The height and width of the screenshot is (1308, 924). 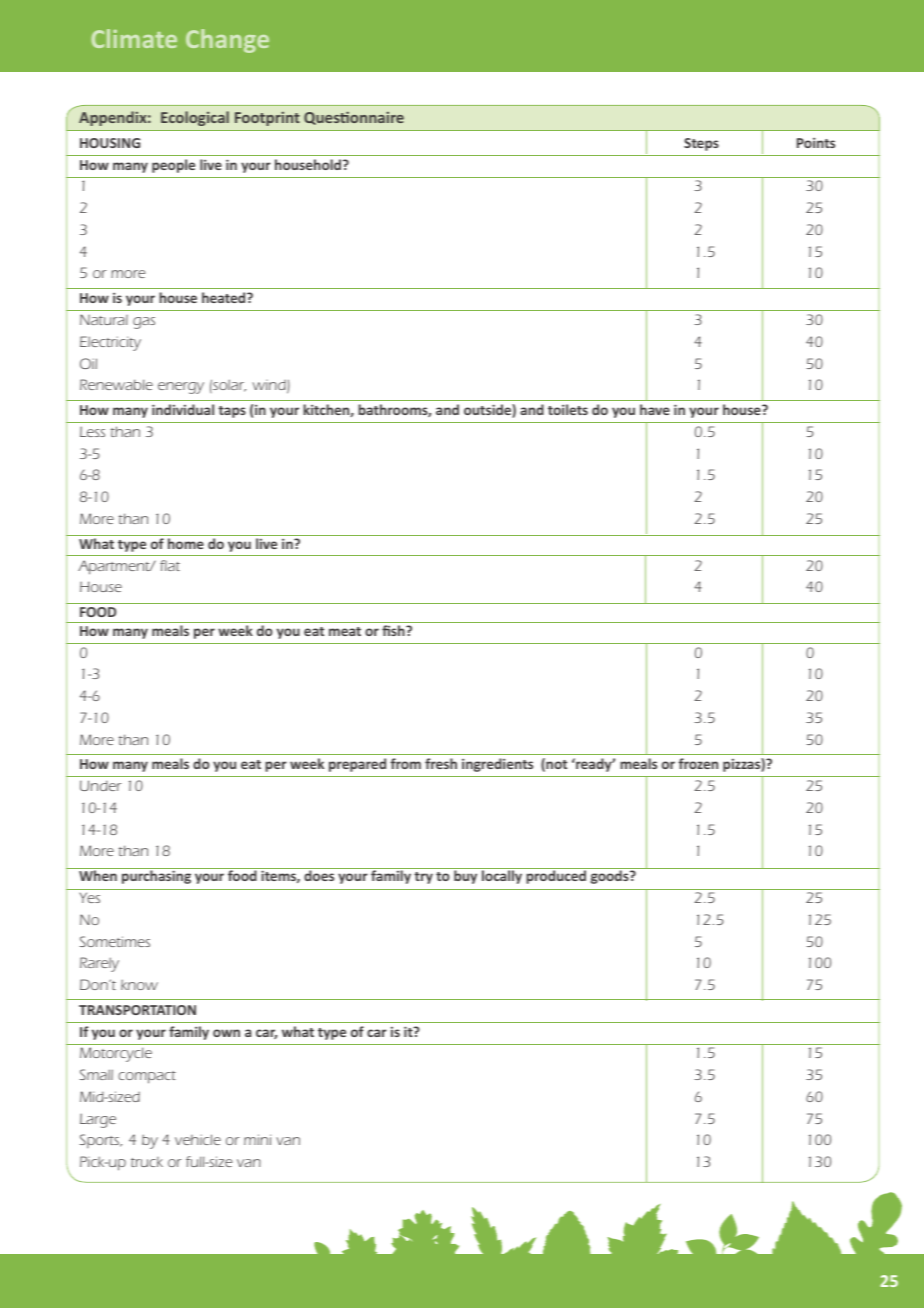 What do you see at coordinates (100, 785) in the screenshot?
I see `Under` at bounding box center [100, 785].
